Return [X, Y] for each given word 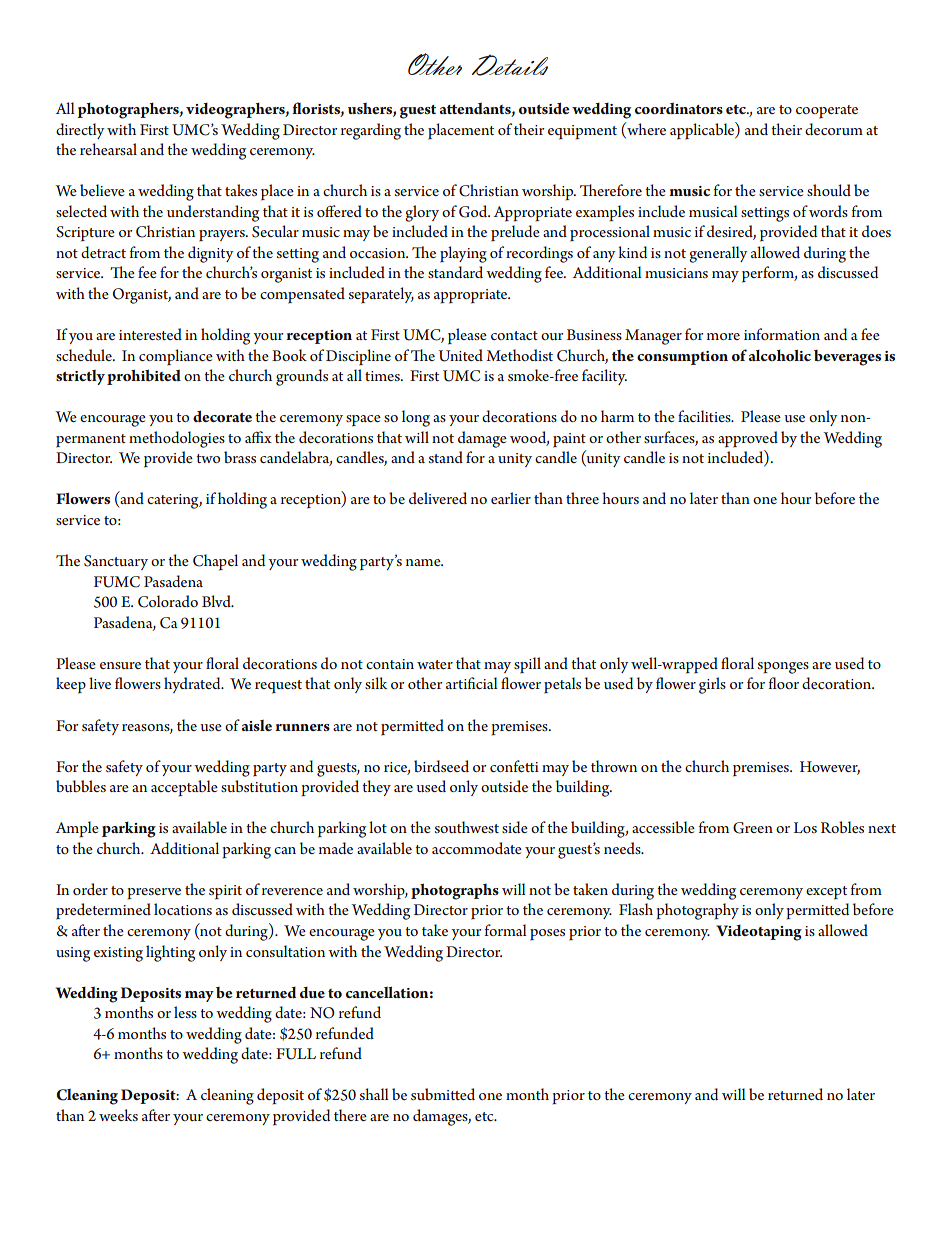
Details [510, 65]
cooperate [827, 112]
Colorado [168, 601]
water [435, 664]
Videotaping [759, 933]
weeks [118, 1115]
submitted [443, 1094]
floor [783, 683]
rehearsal [108, 149]
